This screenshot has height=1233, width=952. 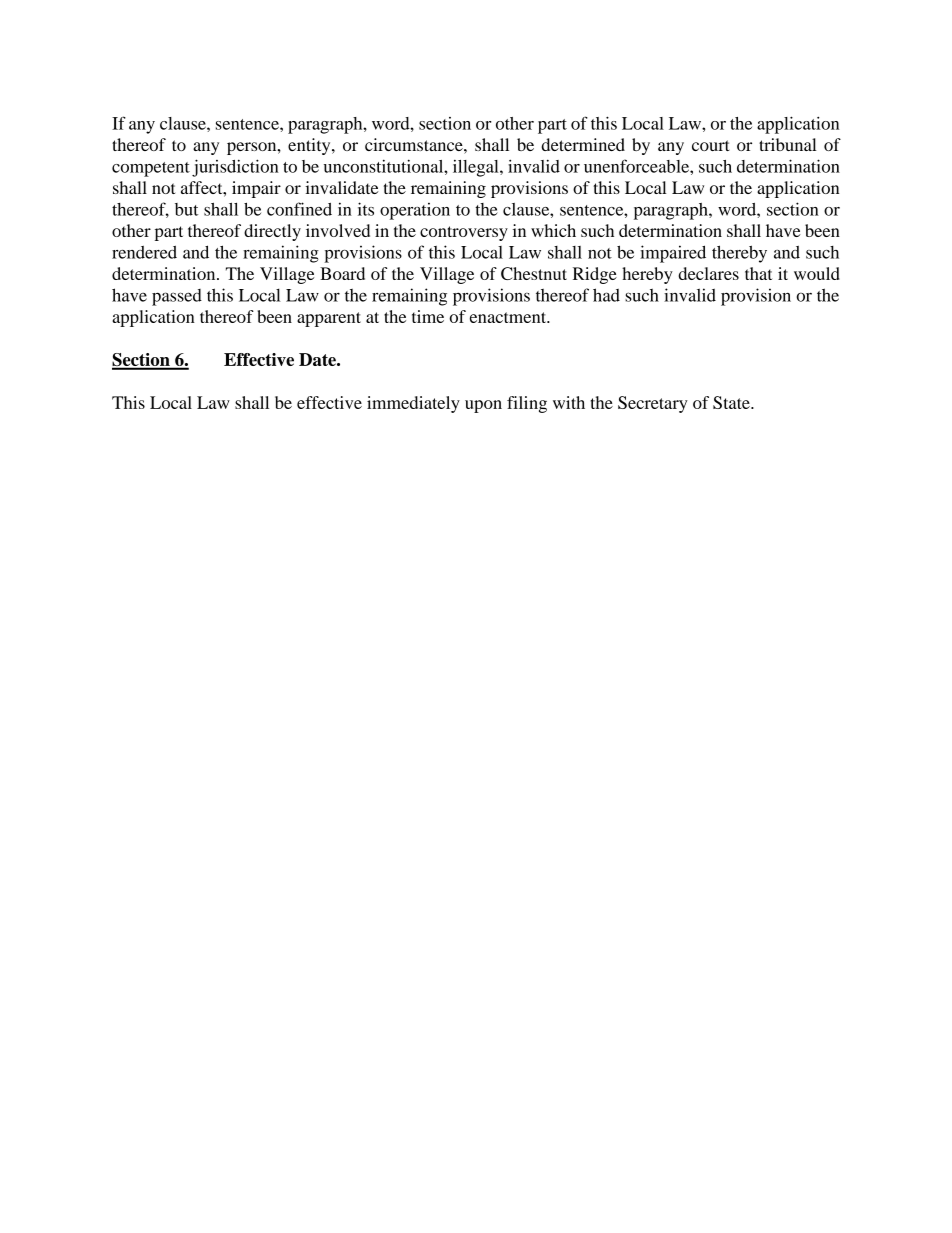 I want to click on Ridge, so click(x=595, y=275).
